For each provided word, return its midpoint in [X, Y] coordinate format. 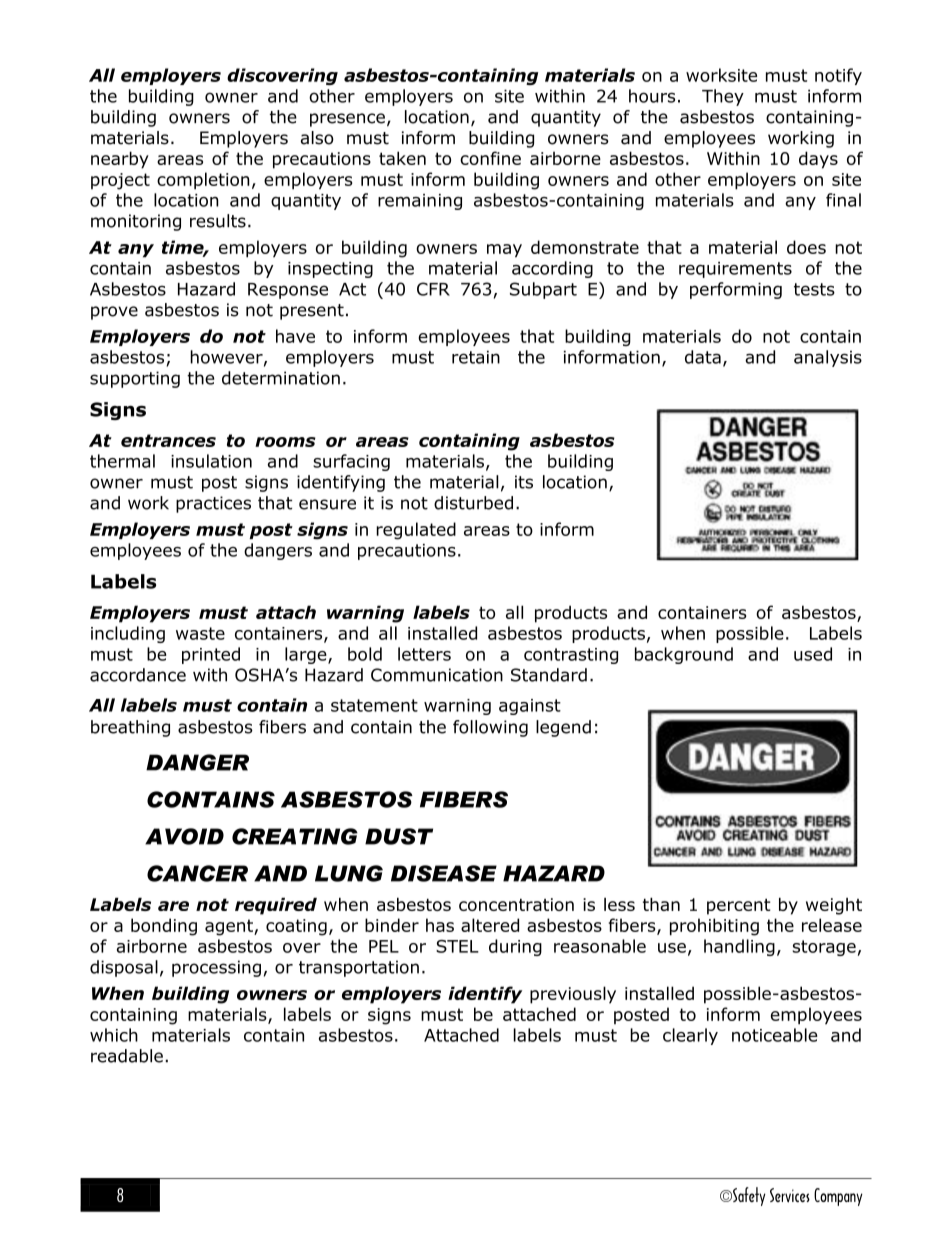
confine [490, 158]
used [813, 654]
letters [424, 654]
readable [127, 1056]
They [723, 97]
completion [203, 181]
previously [573, 995]
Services [790, 1195]
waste [200, 633]
